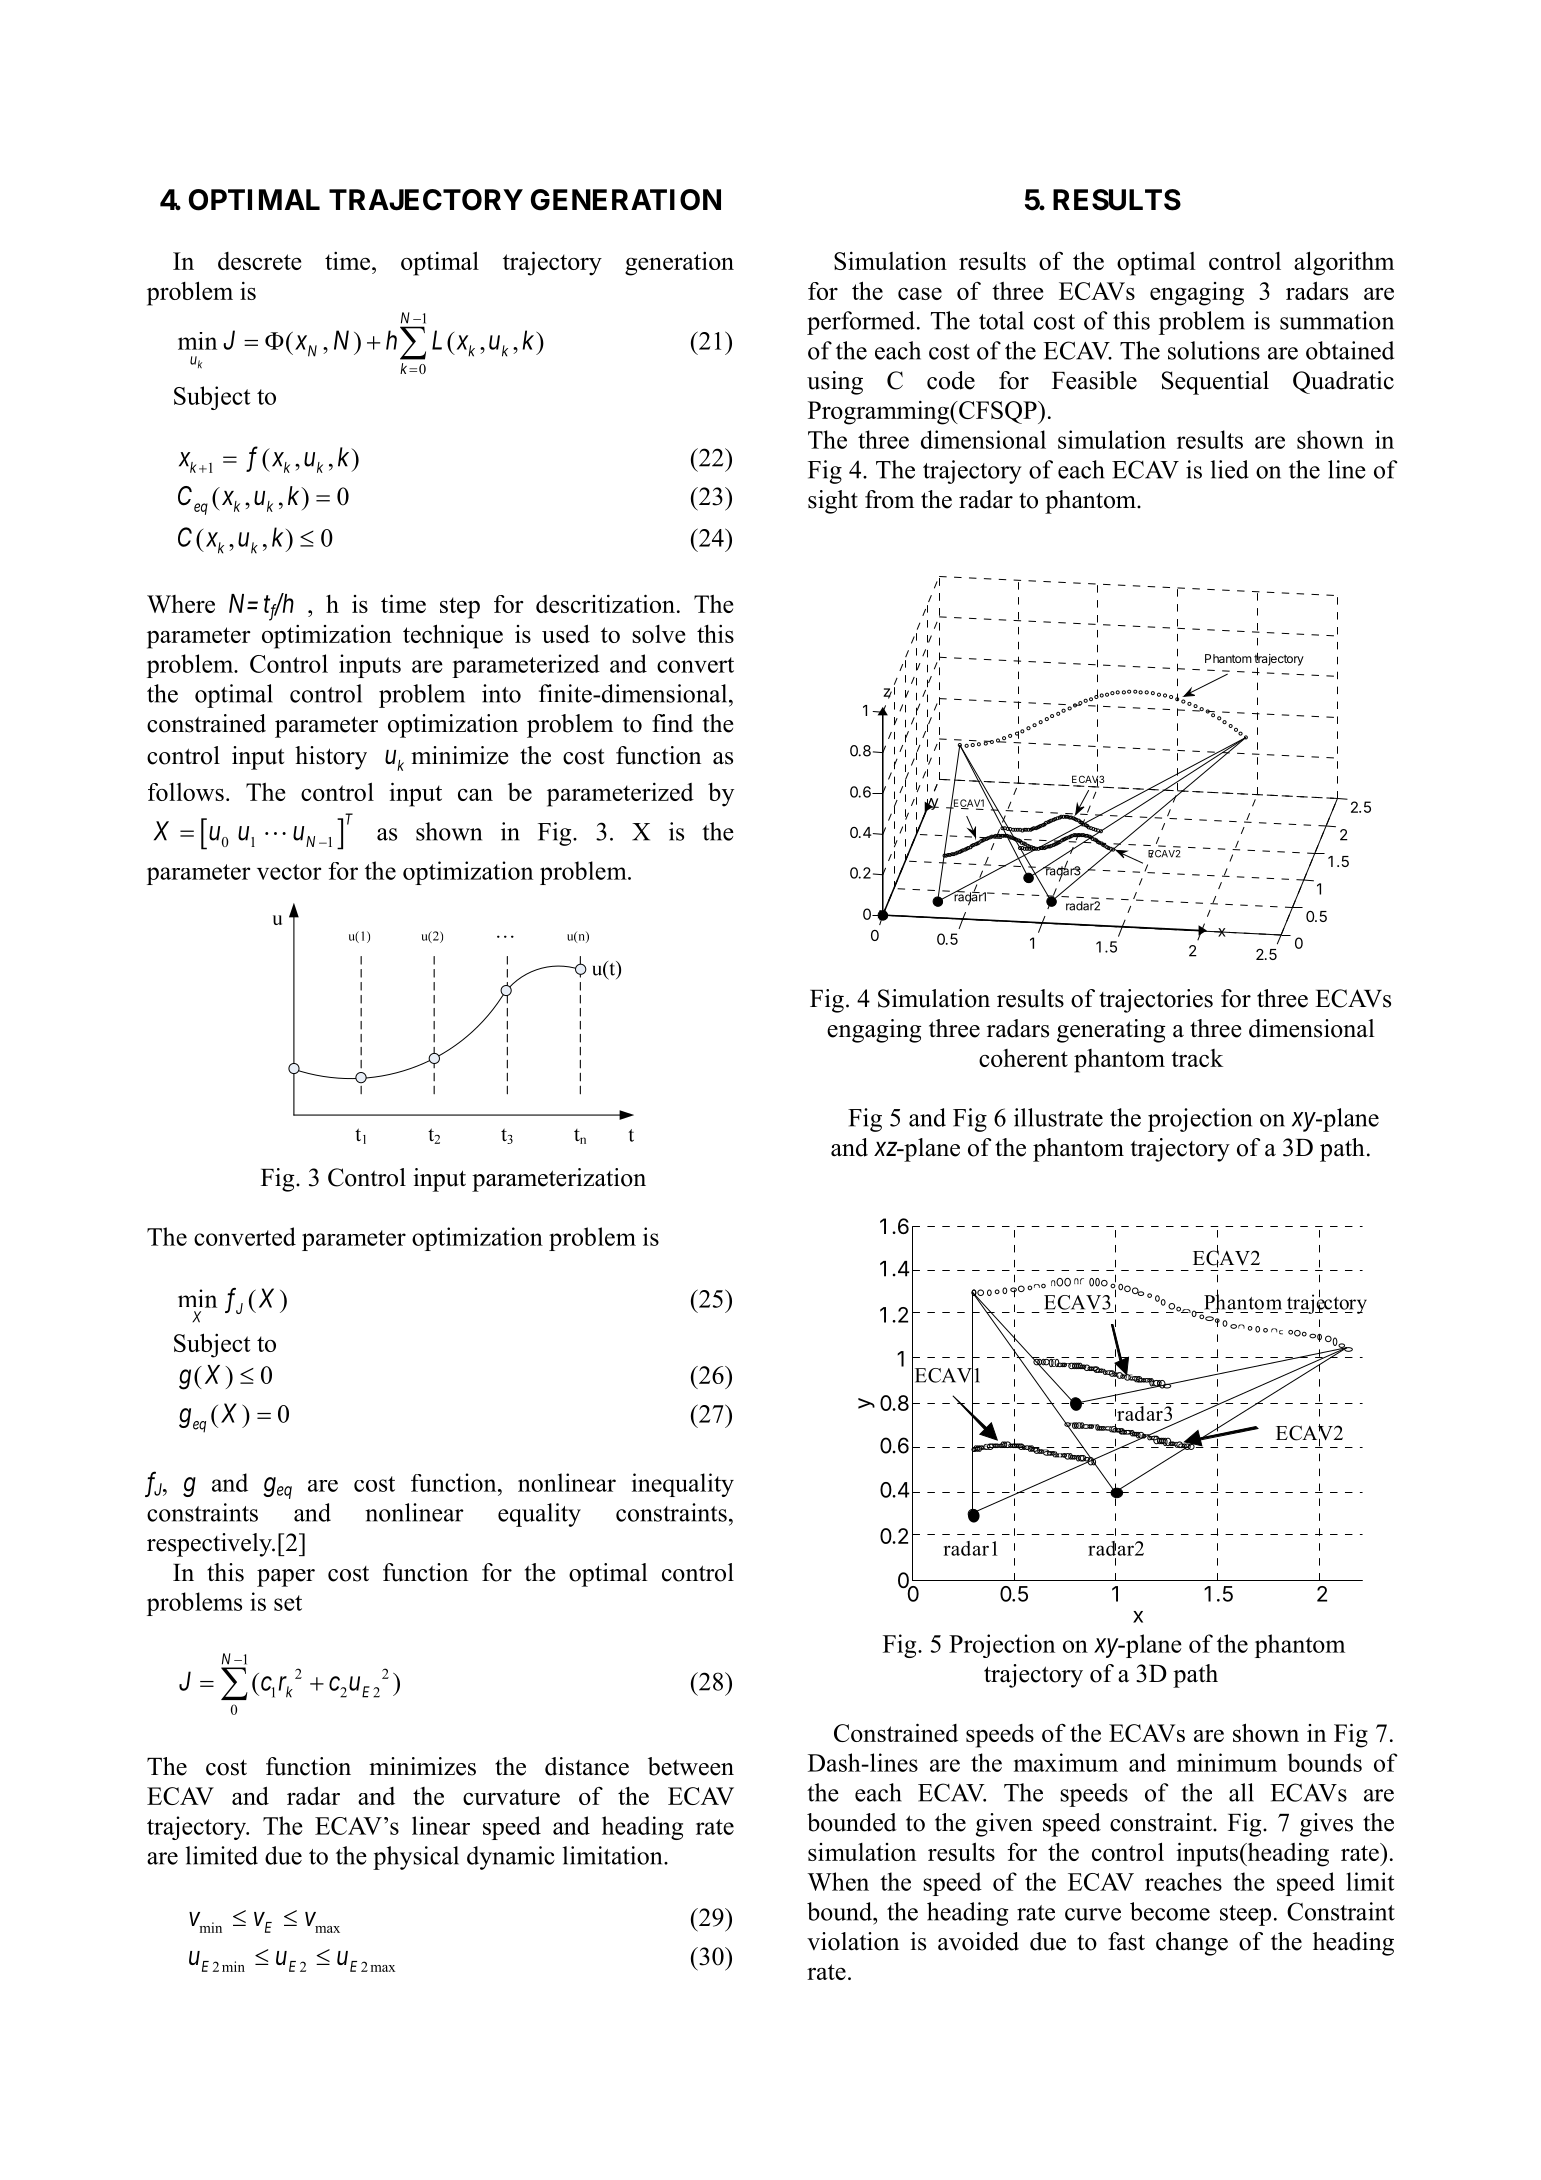 The image size is (1541, 2180). What do you see at coordinates (1214, 350) in the document?
I see `solutions` at bounding box center [1214, 350].
